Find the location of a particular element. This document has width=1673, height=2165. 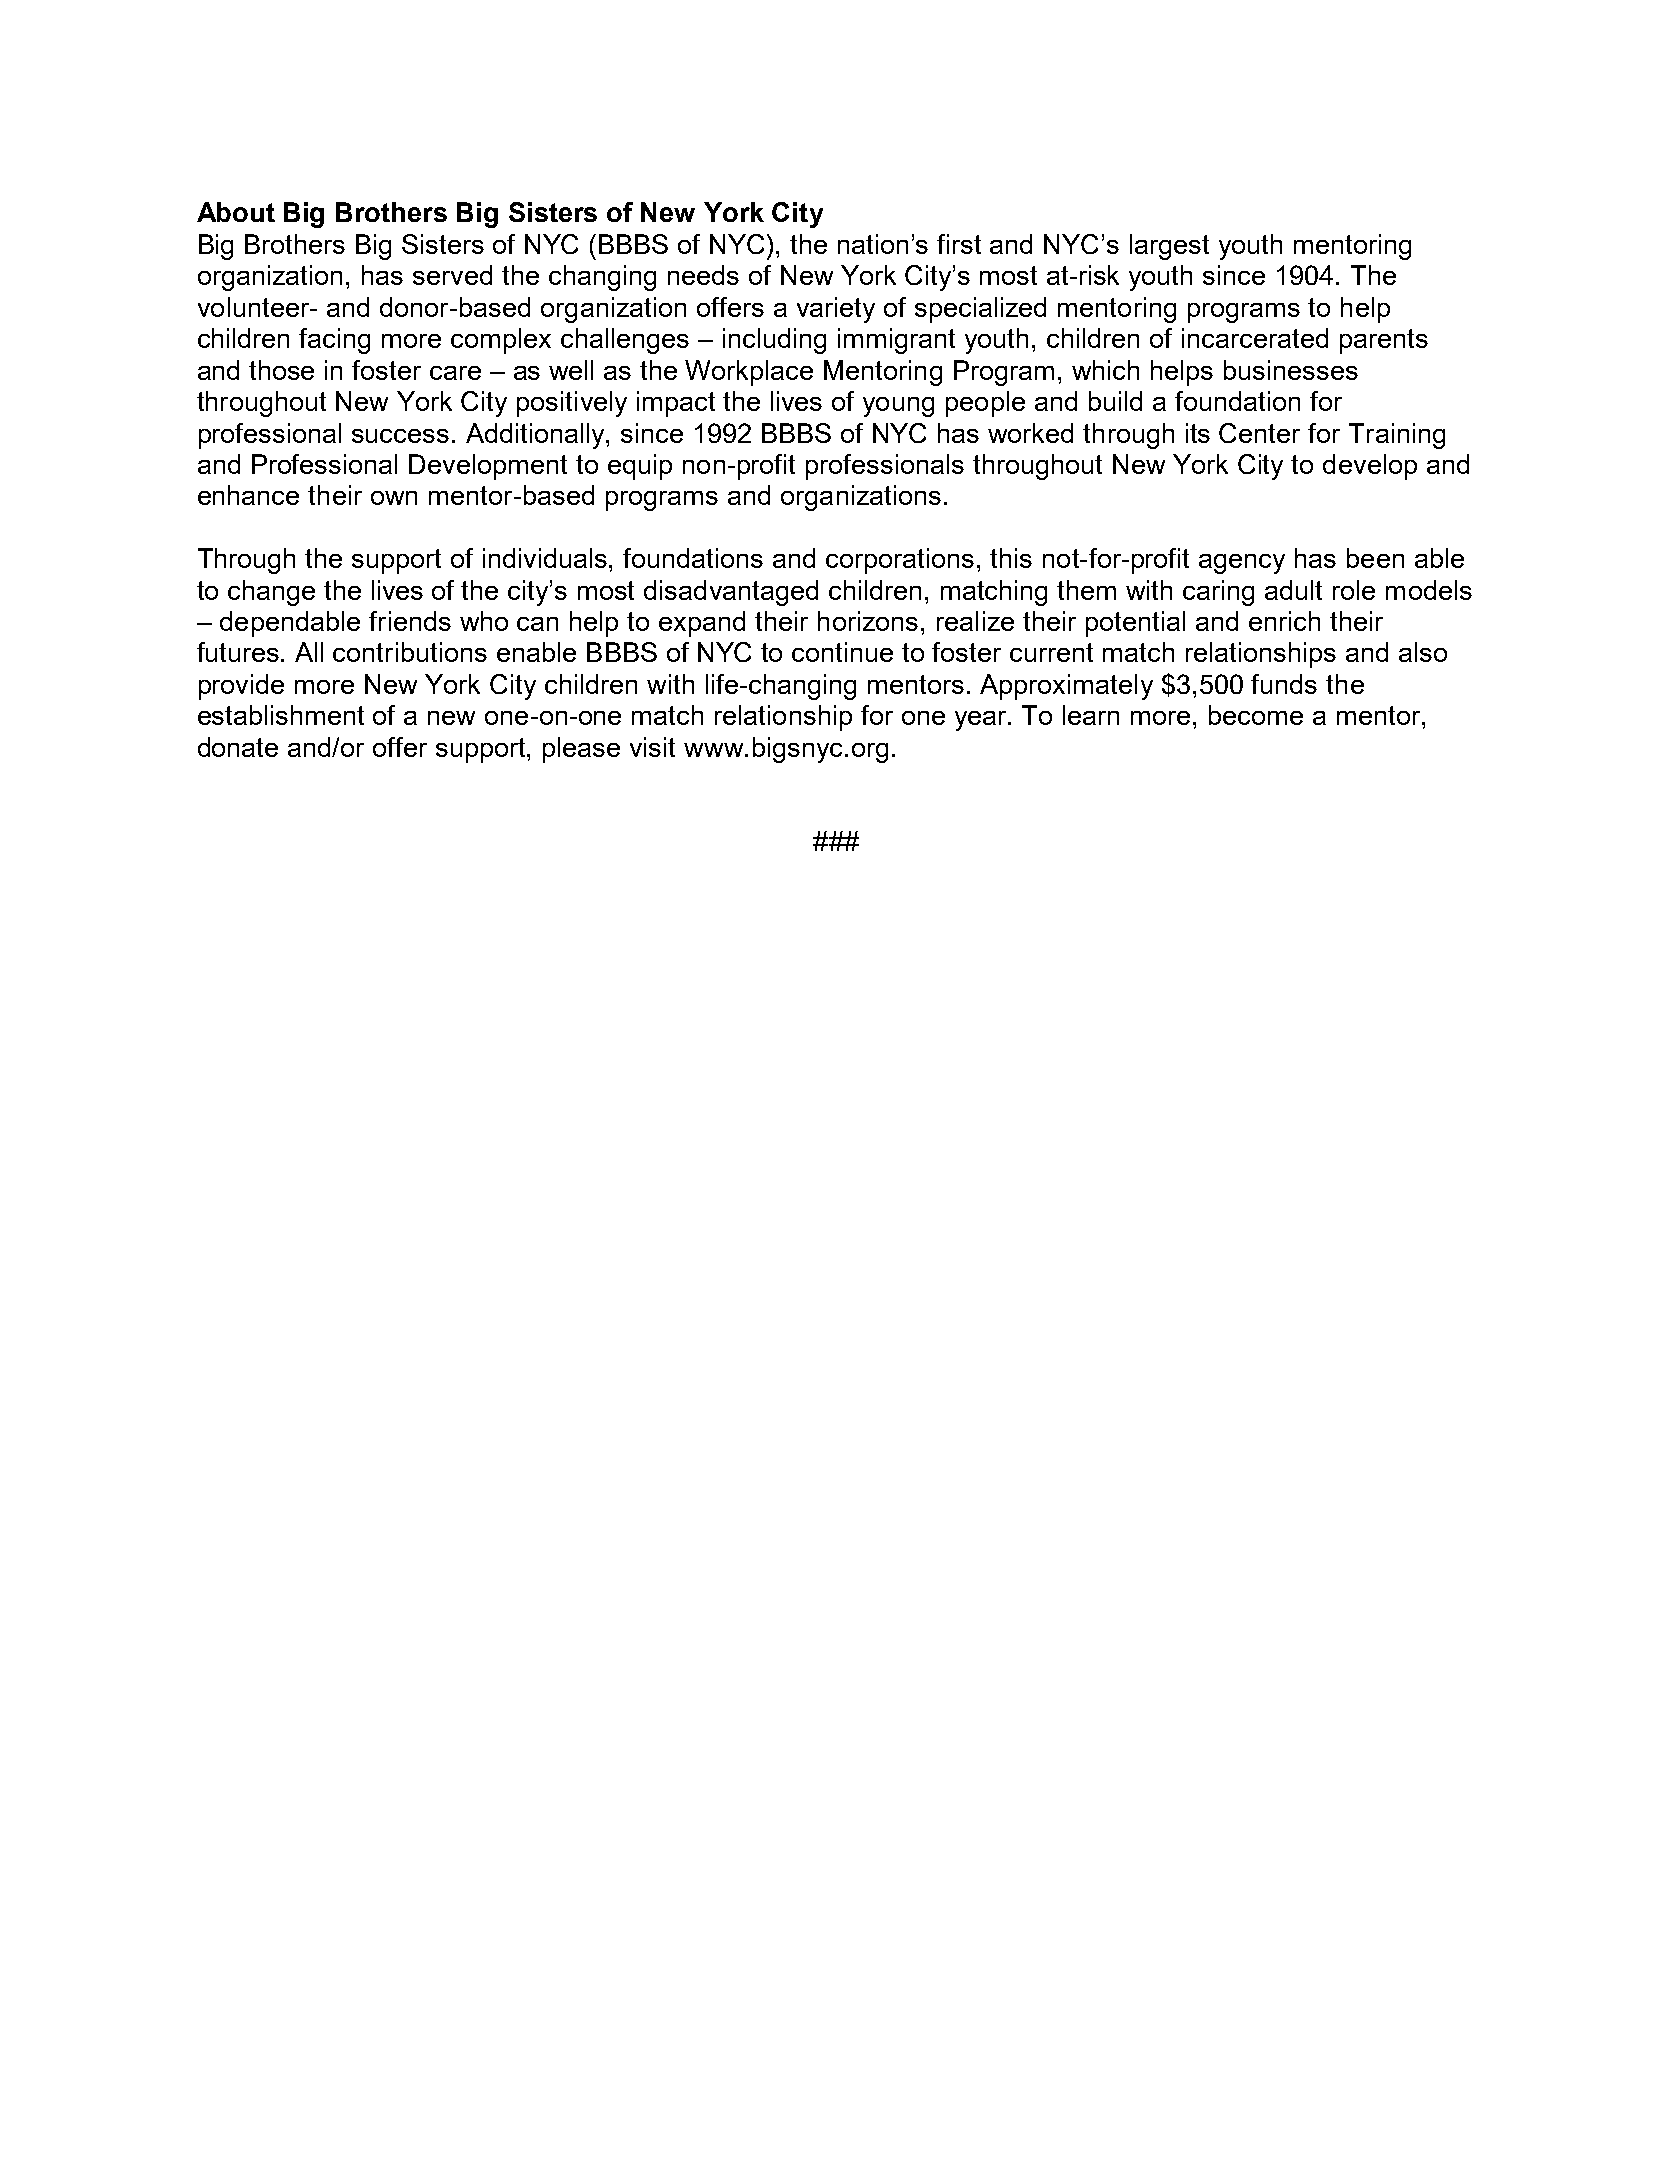

businesses is located at coordinates (1291, 370).
